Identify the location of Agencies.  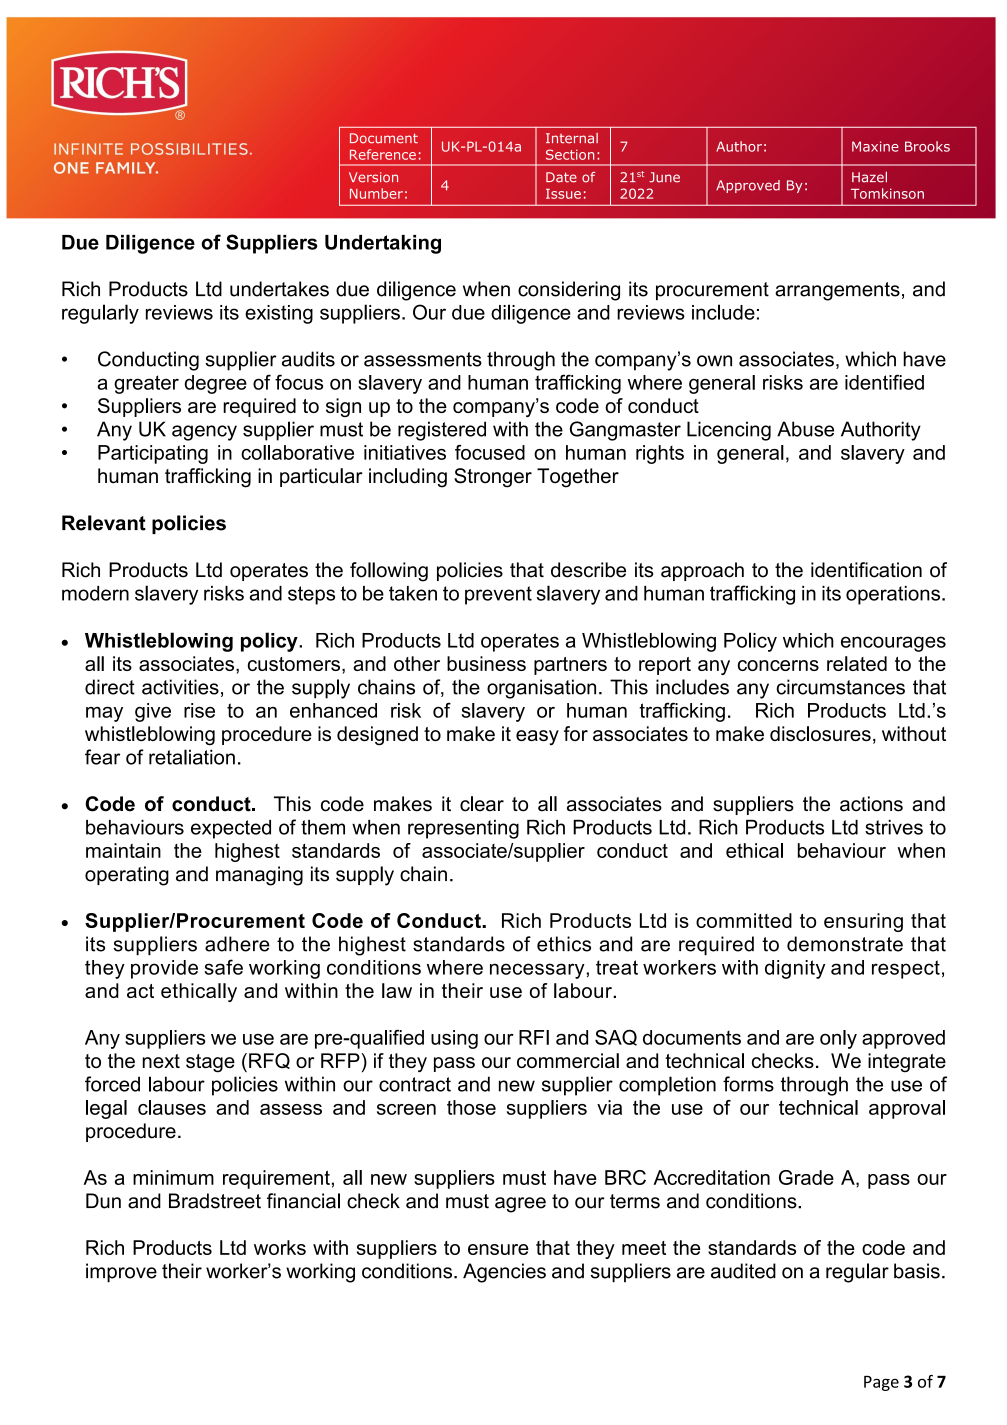
(504, 1273).
